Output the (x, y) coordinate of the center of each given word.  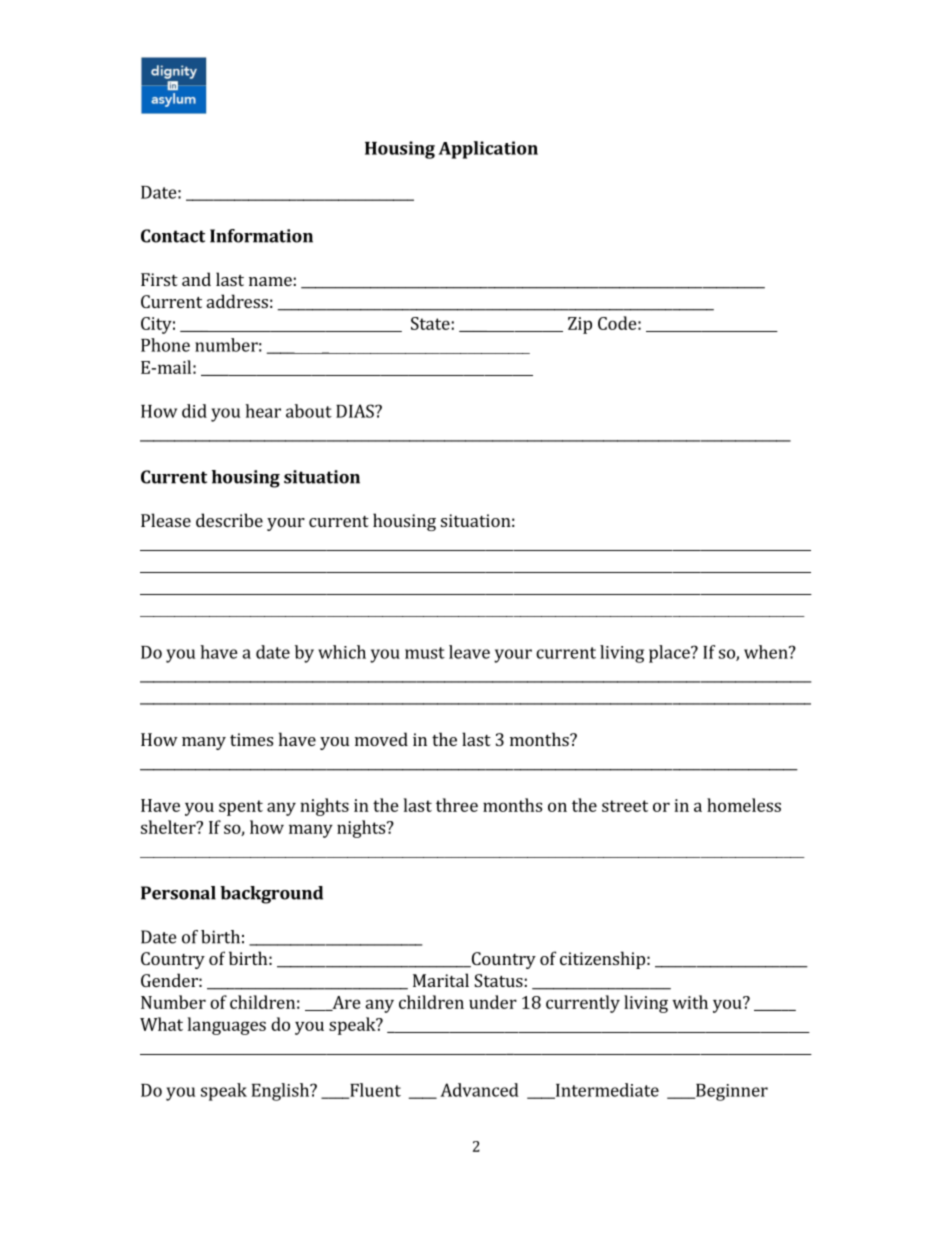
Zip (580, 325)
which (342, 652)
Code (617, 323)
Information (261, 236)
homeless (744, 805)
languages (227, 1026)
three (457, 805)
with (690, 1002)
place (670, 654)
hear (263, 411)
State (430, 323)
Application (488, 150)
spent (241, 808)
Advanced (479, 1090)
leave (469, 652)
